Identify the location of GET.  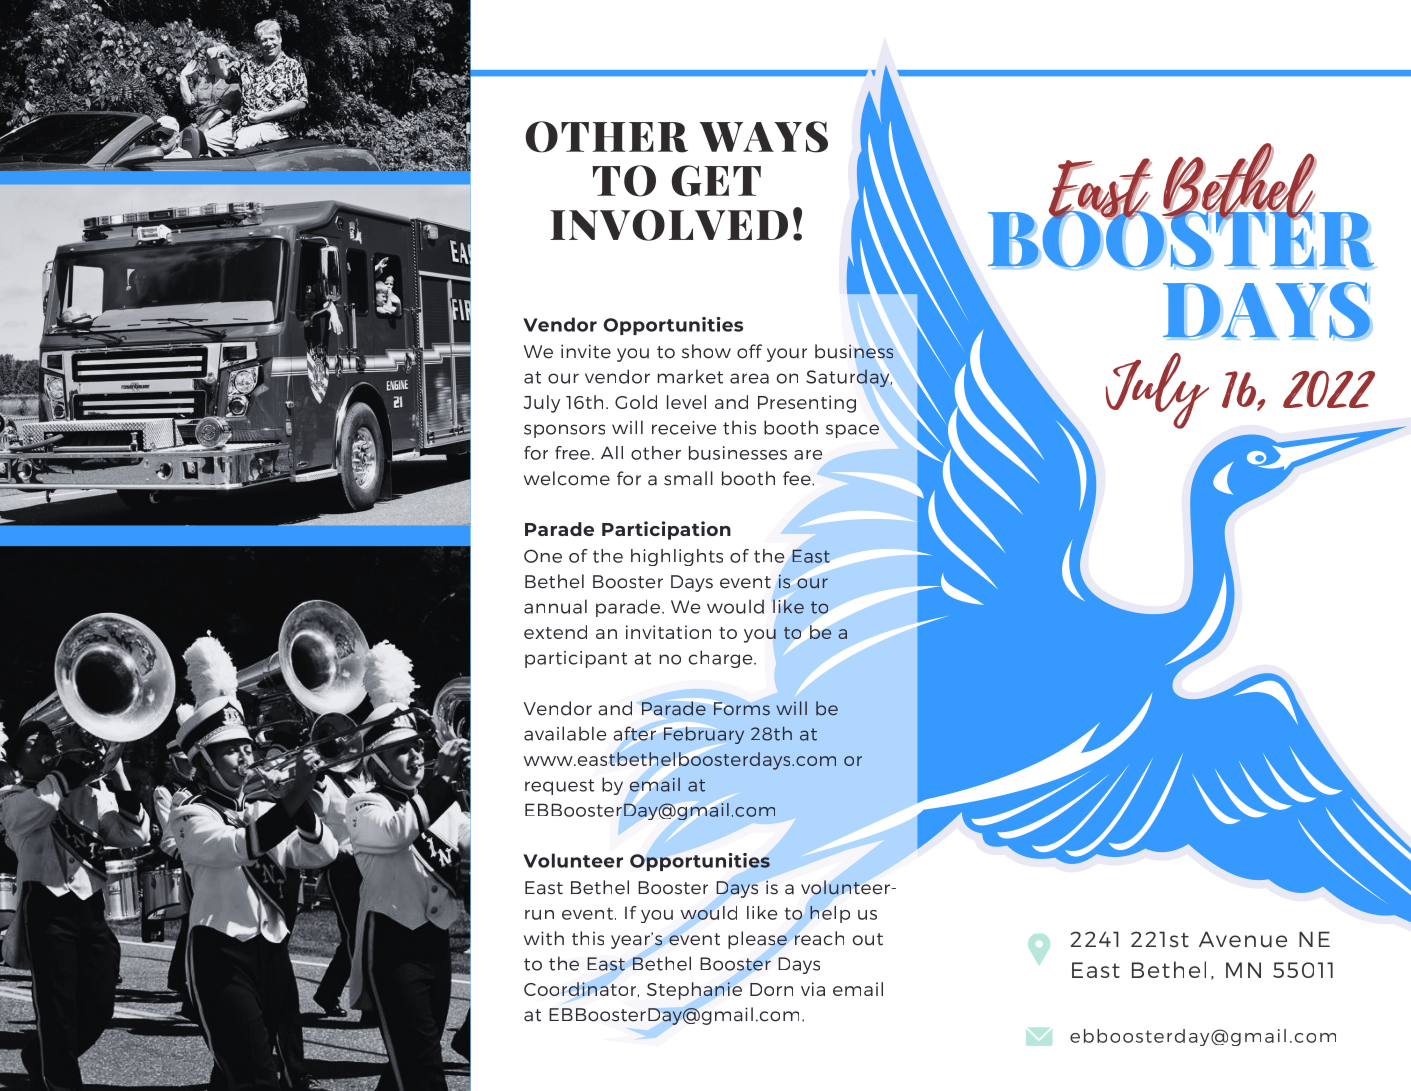
(716, 181).
